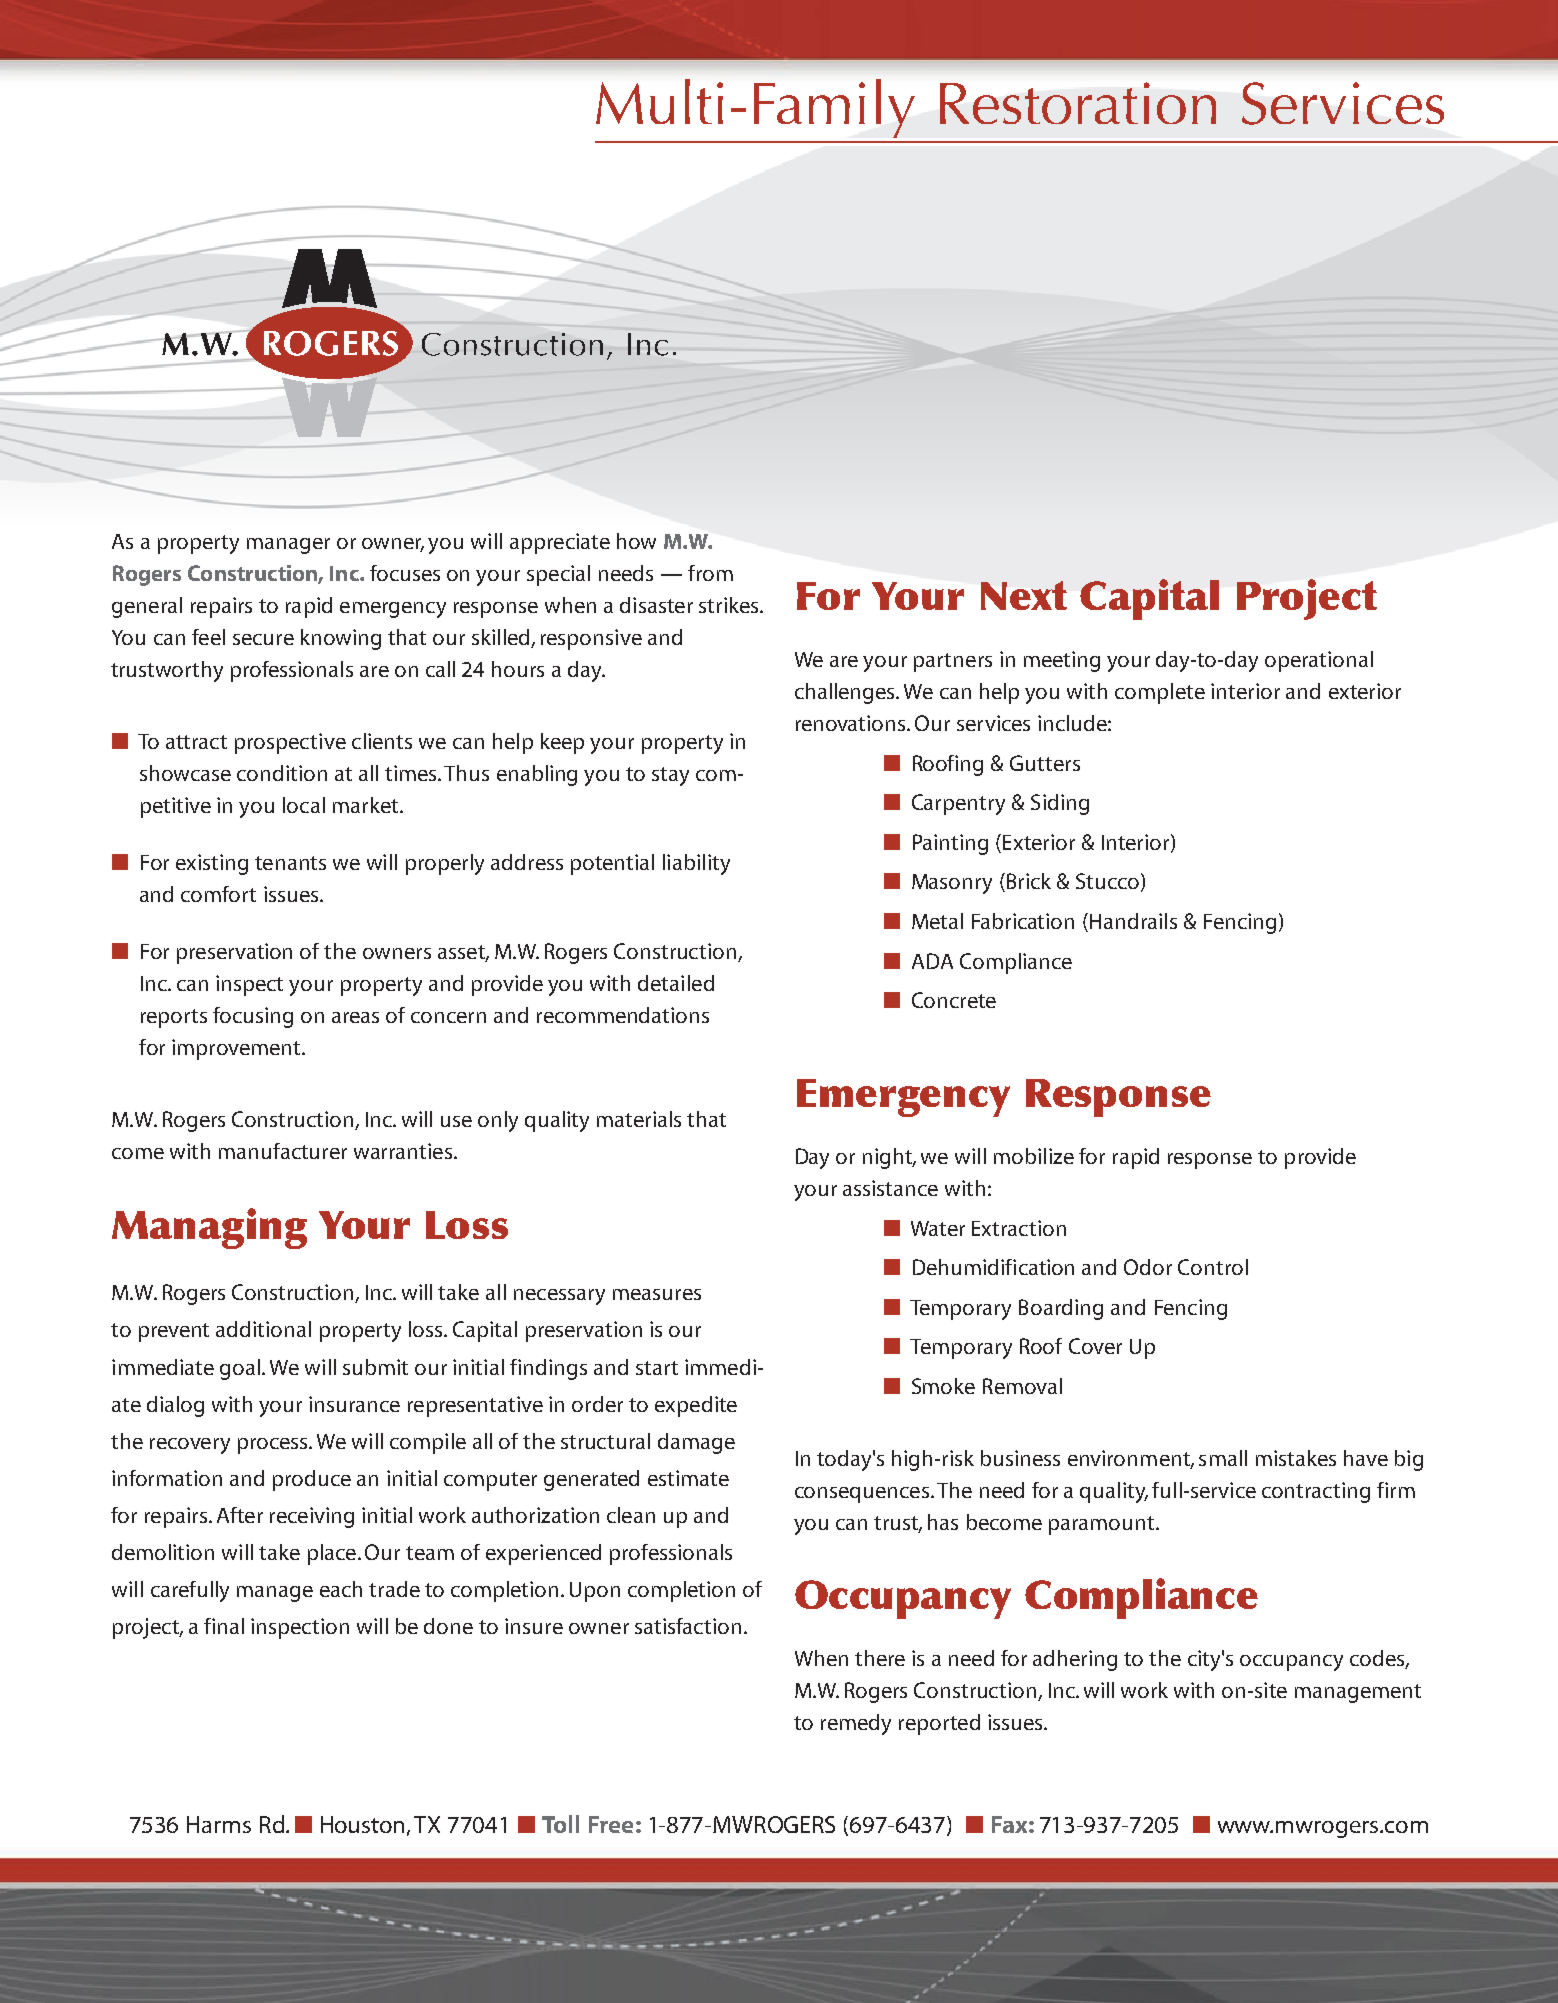  What do you see at coordinates (856, 1724) in the document?
I see `remedy` at bounding box center [856, 1724].
